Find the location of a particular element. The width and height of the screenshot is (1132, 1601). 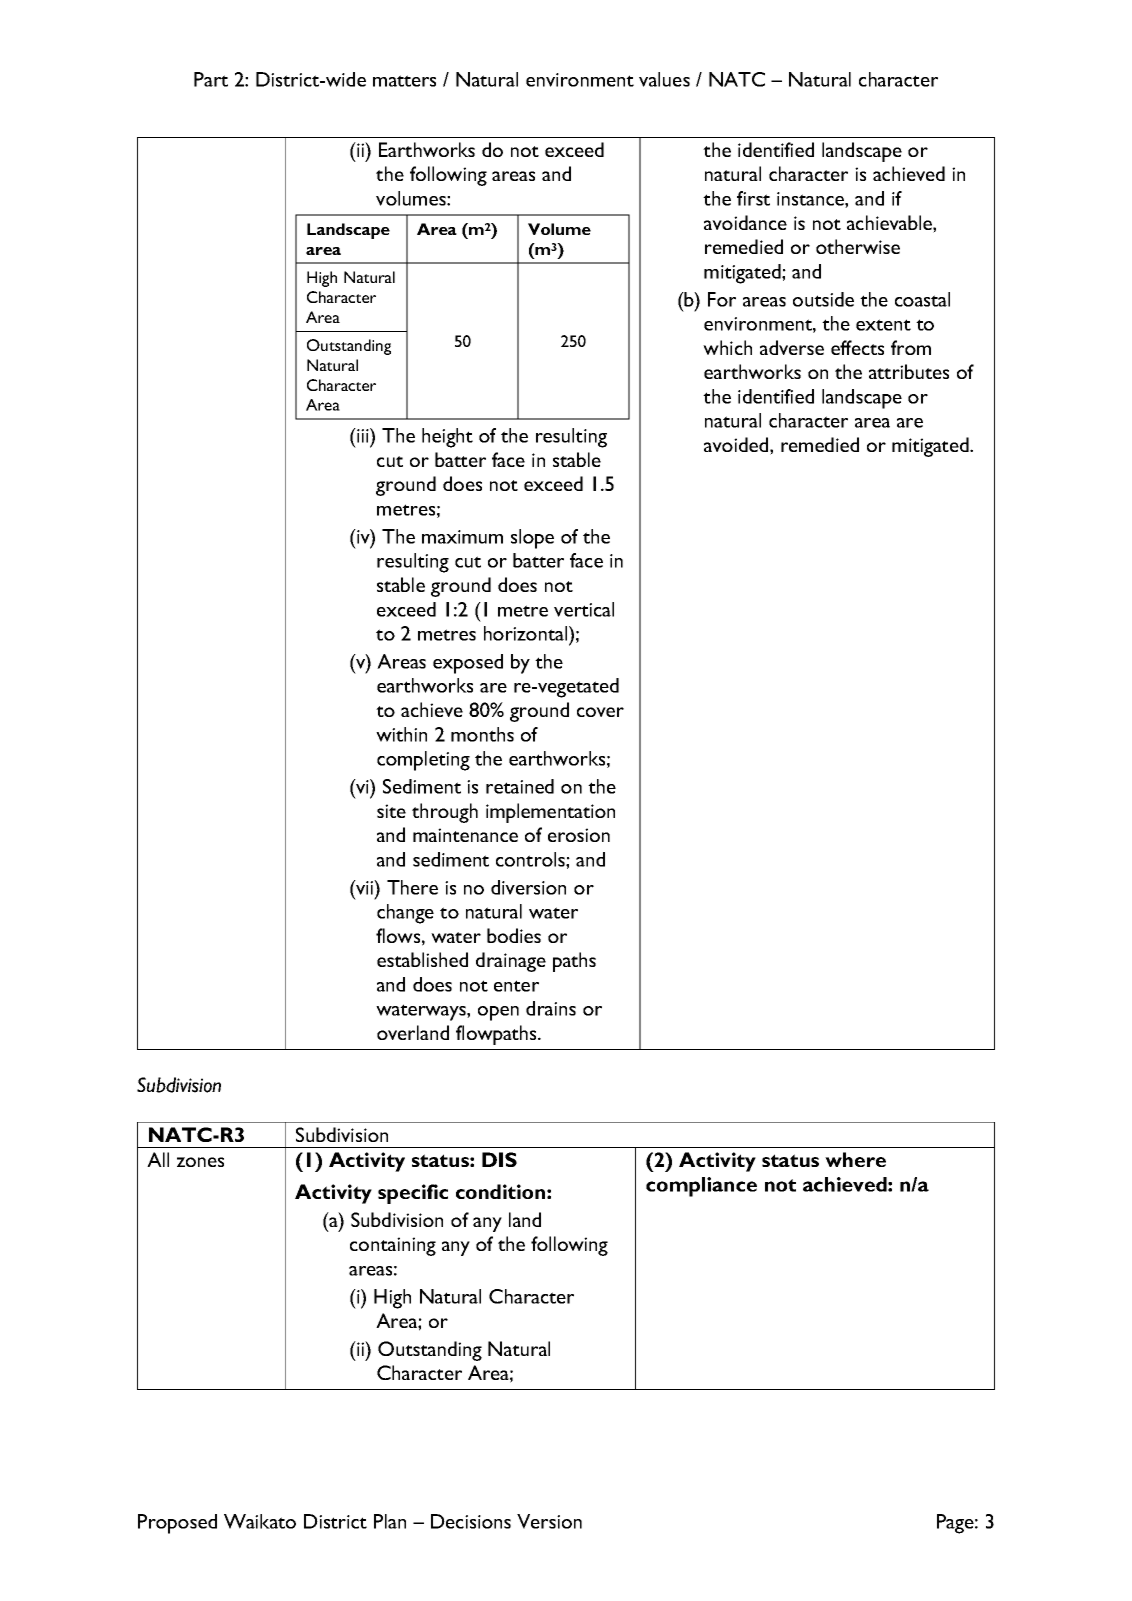

implementation is located at coordinates (550, 813).
